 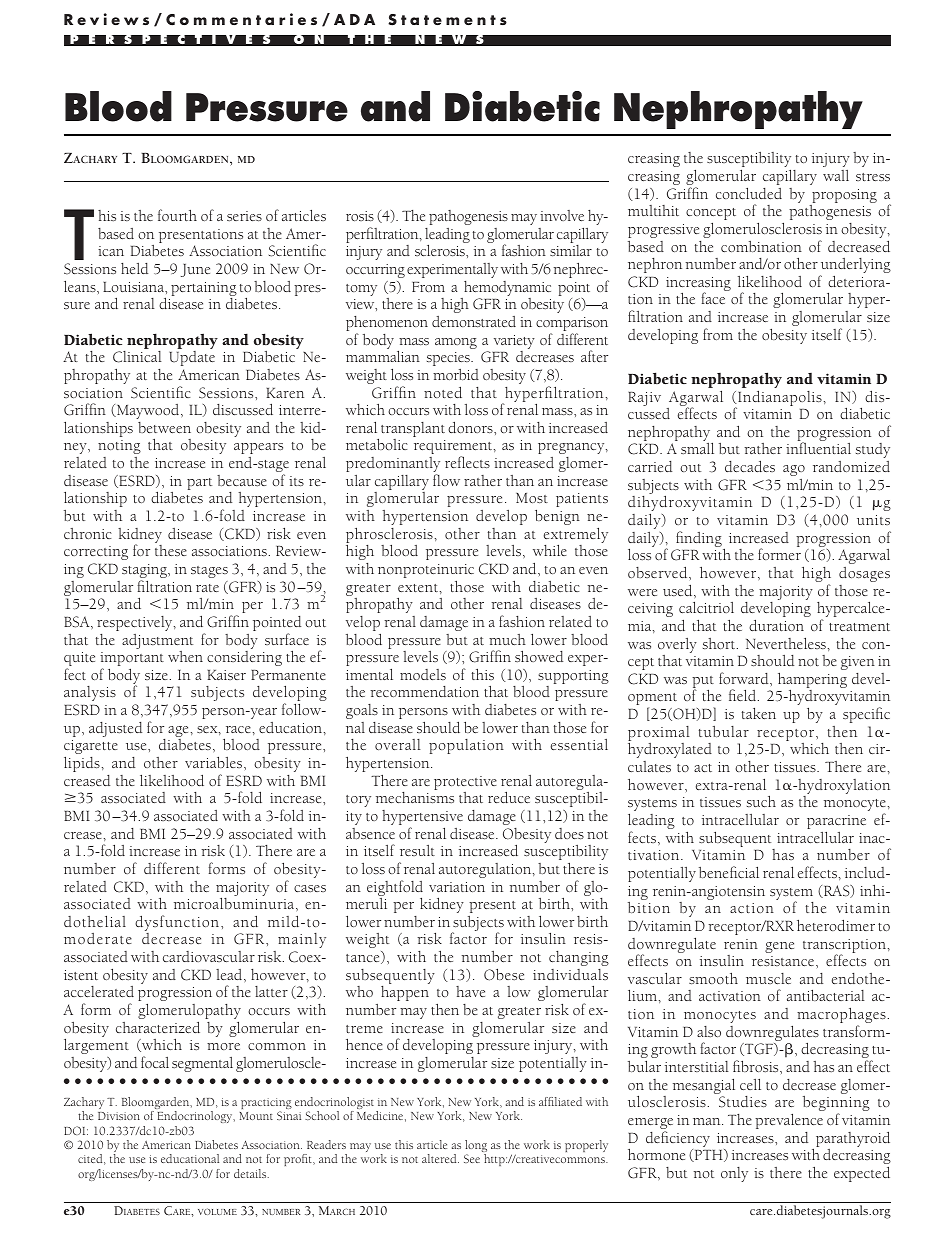 I want to click on wall, so click(x=836, y=175).
